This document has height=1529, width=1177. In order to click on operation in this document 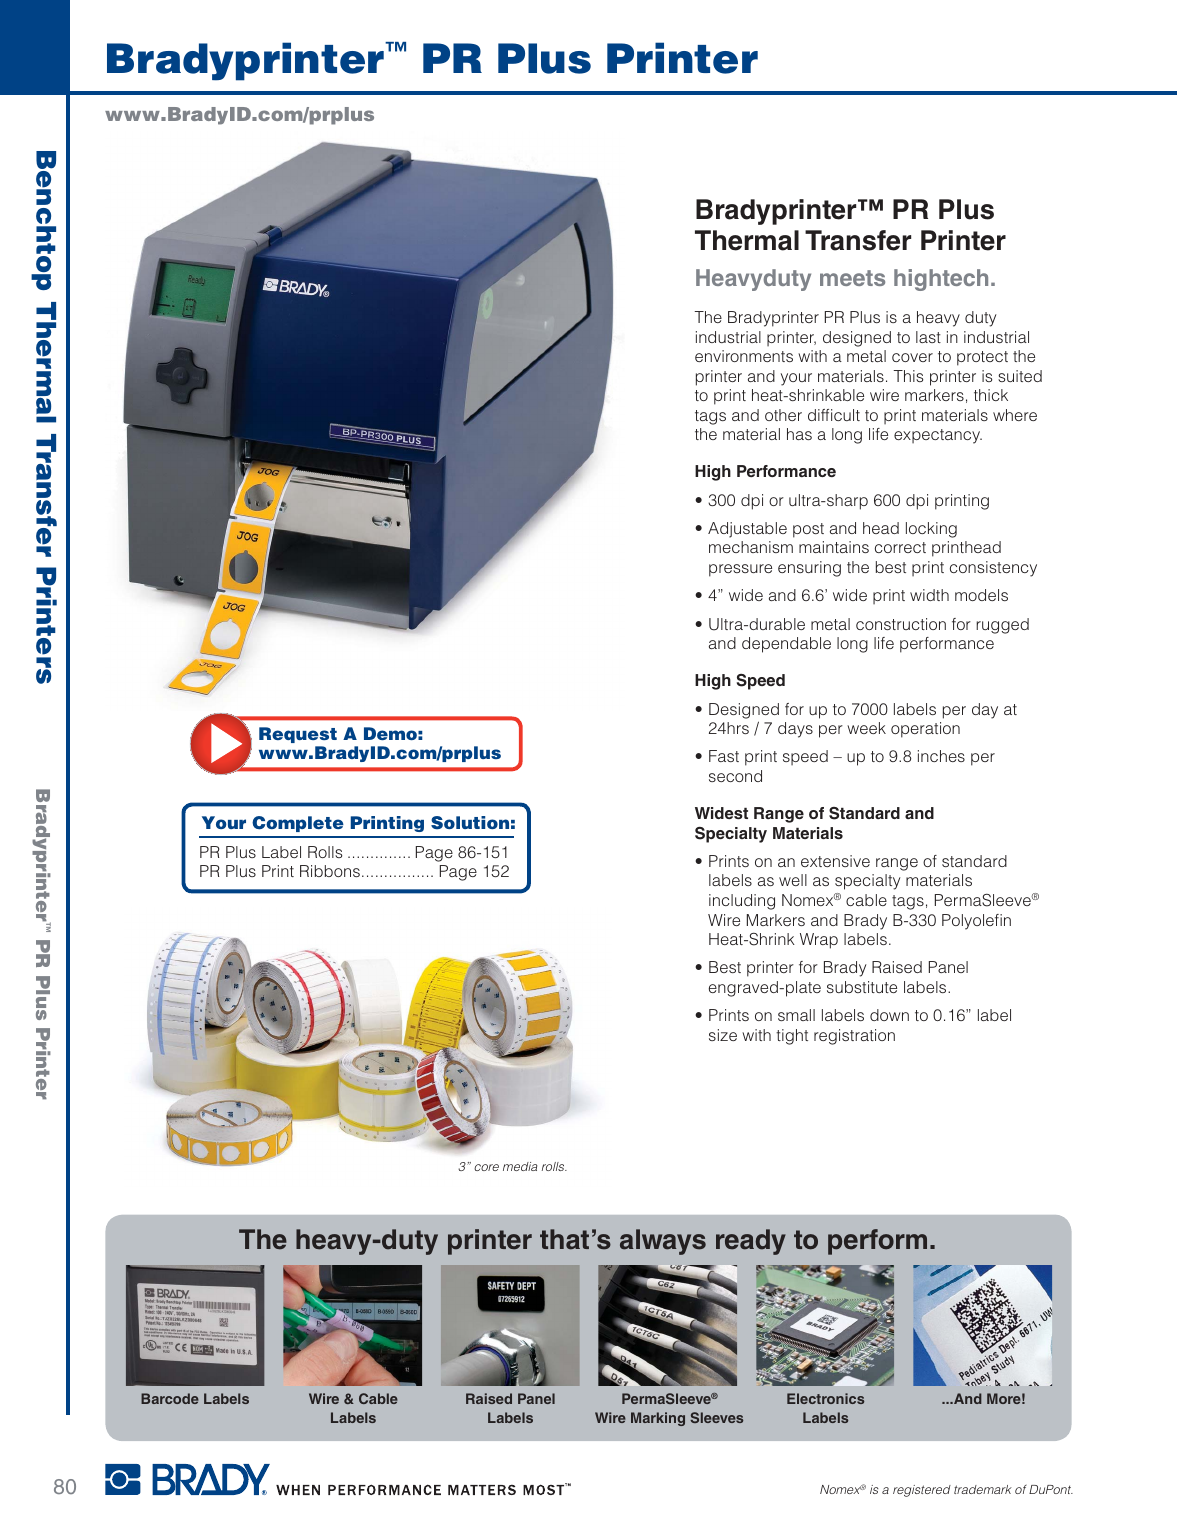, I will do `click(925, 730)`.
